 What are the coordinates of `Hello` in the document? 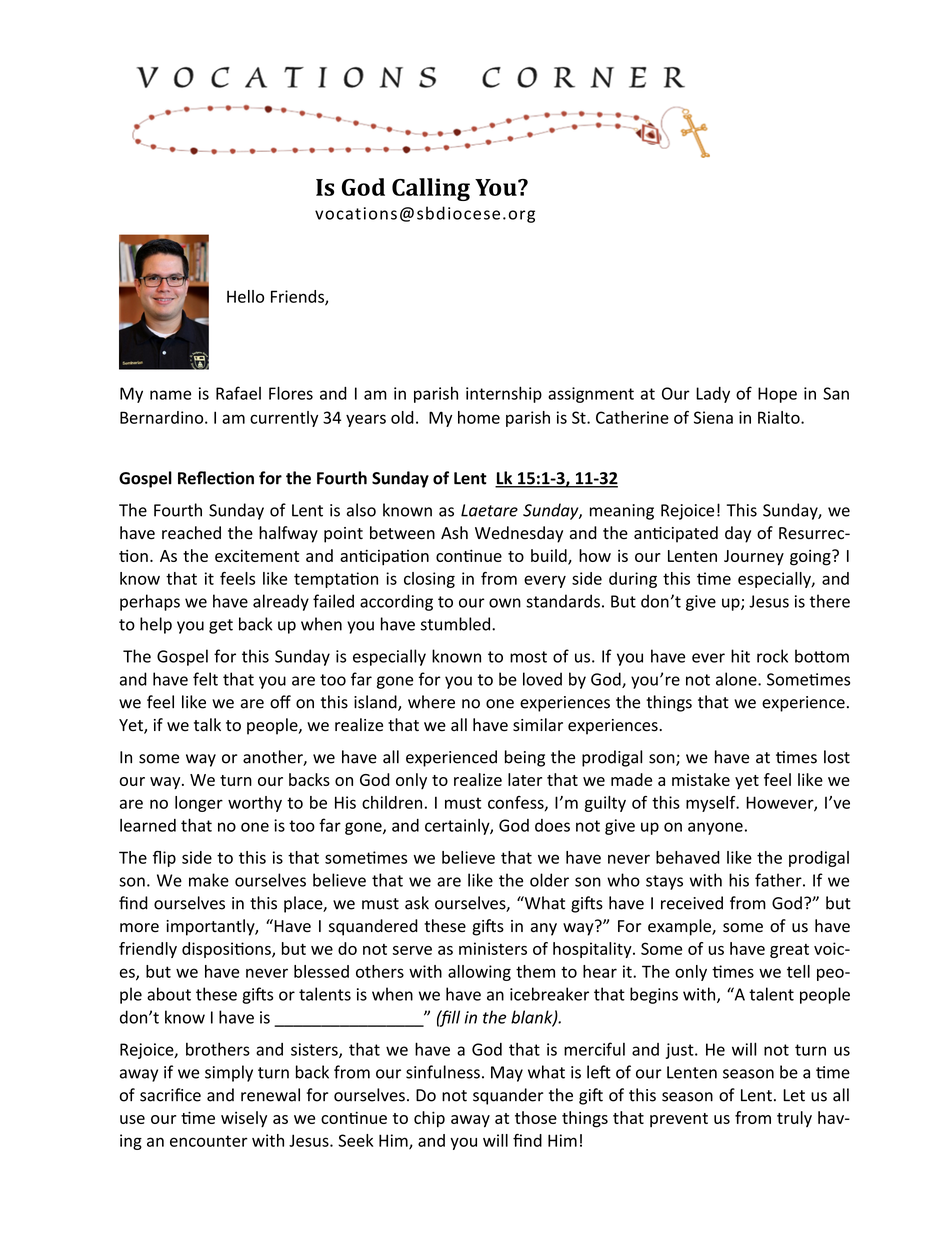 It's located at (245, 296).
